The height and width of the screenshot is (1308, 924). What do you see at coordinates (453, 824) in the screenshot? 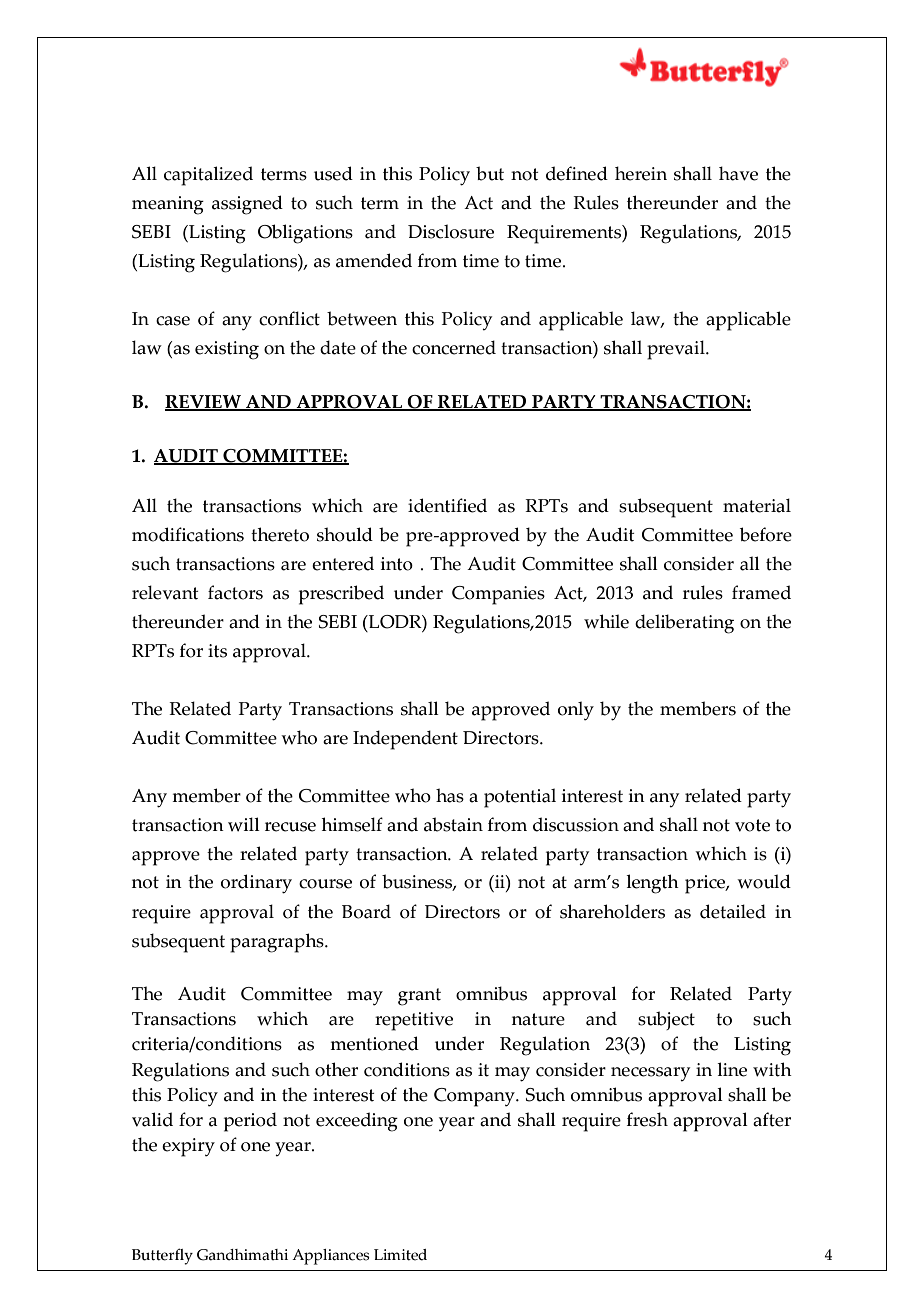
I see `abstain` at bounding box center [453, 824].
